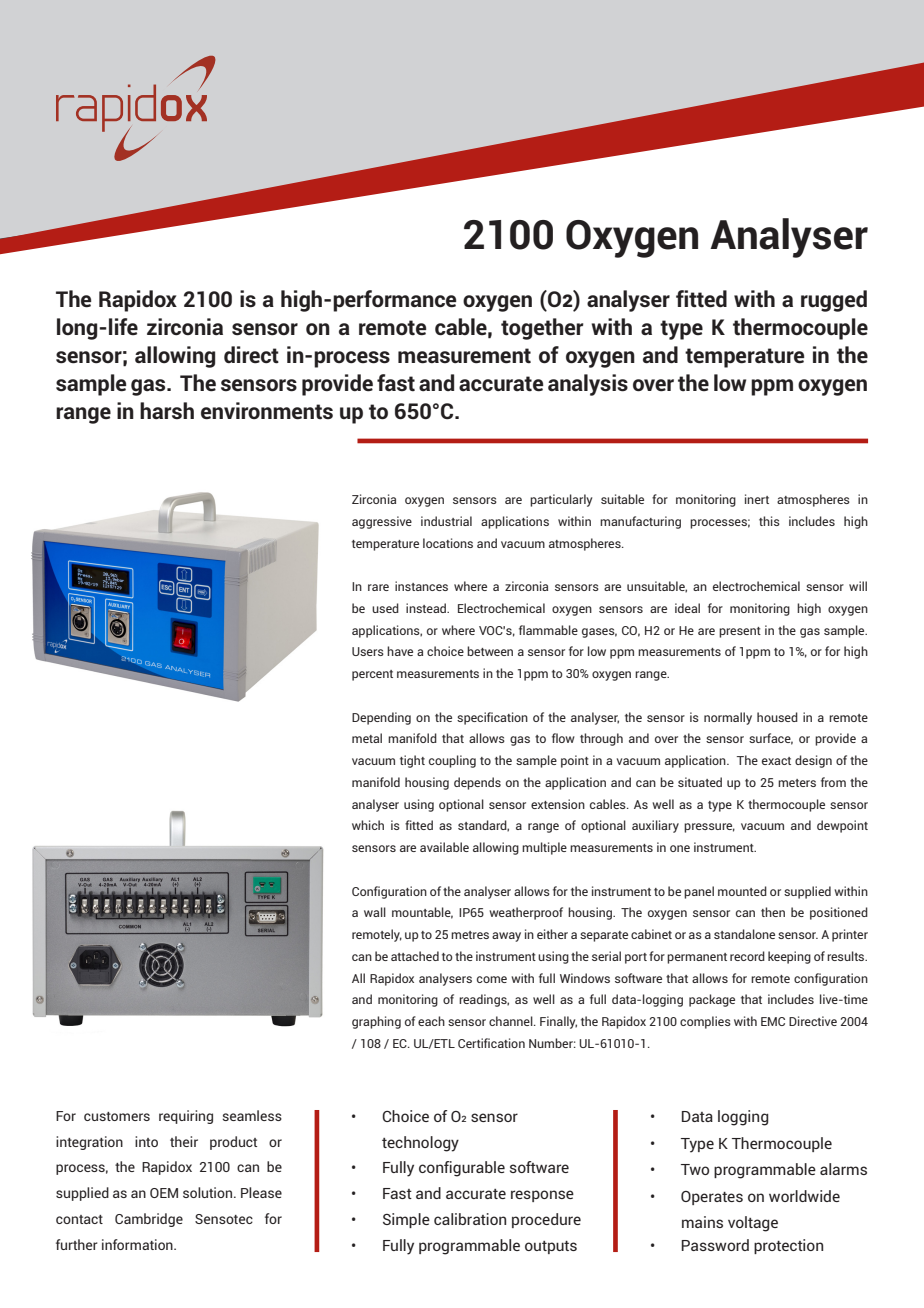  I want to click on metres, so click(470, 935).
